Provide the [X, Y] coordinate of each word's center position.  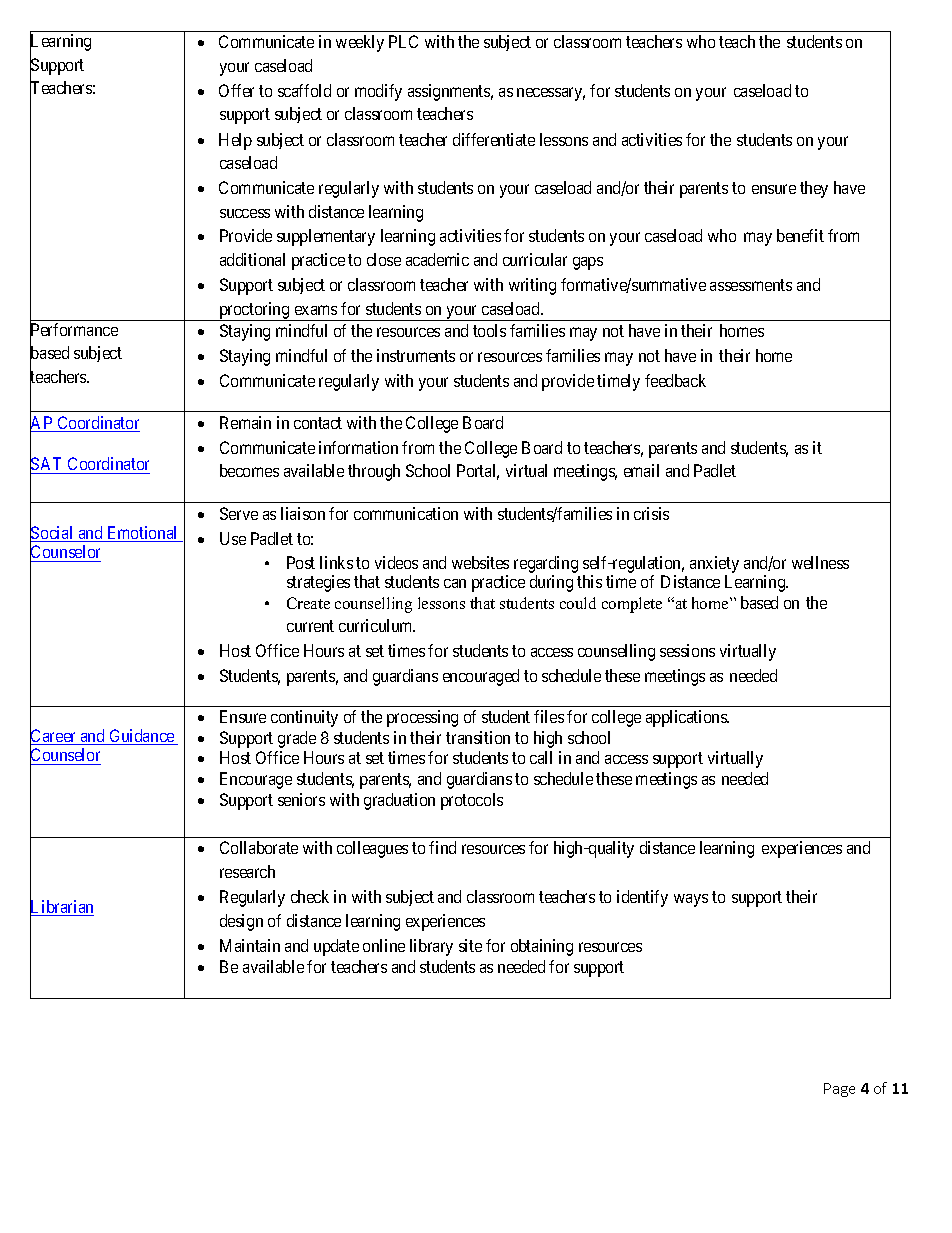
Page [839, 1090]
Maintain [250, 945]
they [814, 189]
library [431, 947]
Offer [236, 90]
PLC [403, 41]
